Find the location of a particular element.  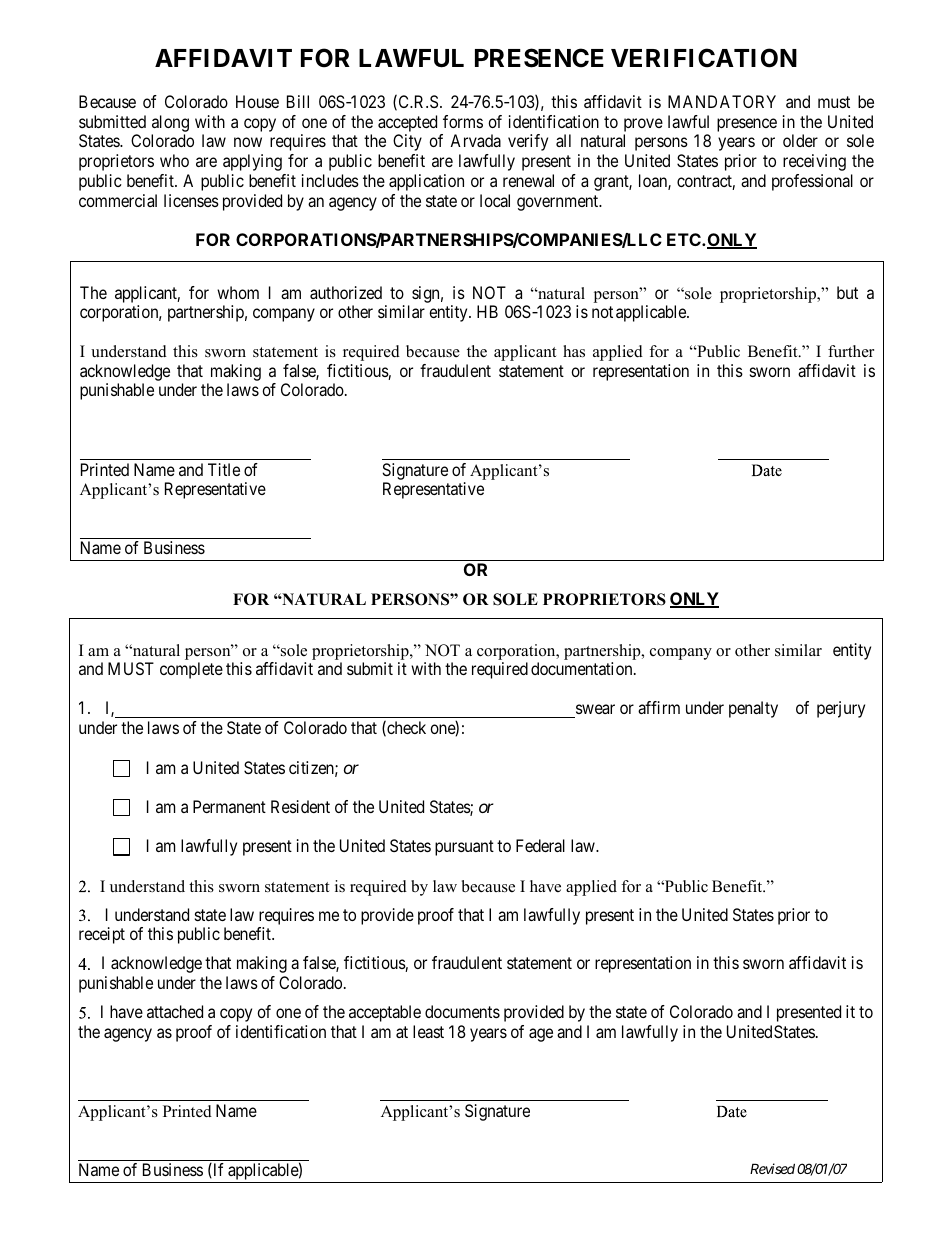

penalty is located at coordinates (753, 709).
